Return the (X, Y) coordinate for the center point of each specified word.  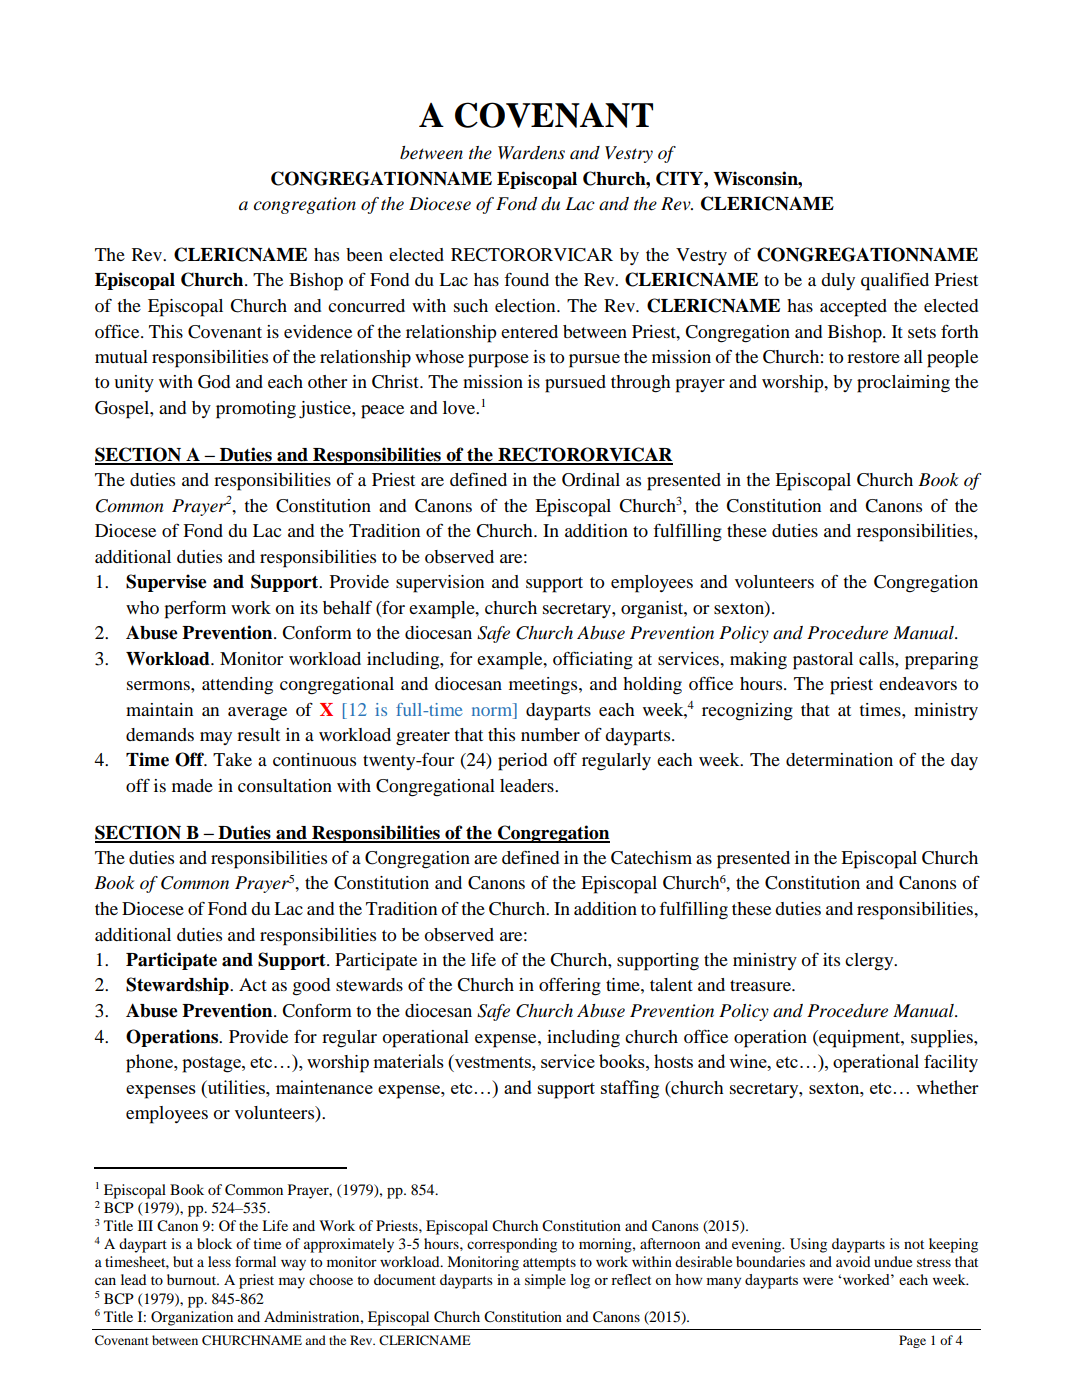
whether (947, 1087)
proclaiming (903, 384)
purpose (498, 361)
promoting (256, 410)
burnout (193, 1279)
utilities (236, 1087)
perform (195, 610)
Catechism (651, 858)
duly (838, 281)
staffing (630, 1089)
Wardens (531, 153)
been (364, 254)
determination (839, 759)
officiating (593, 661)
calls (877, 658)
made (192, 785)
